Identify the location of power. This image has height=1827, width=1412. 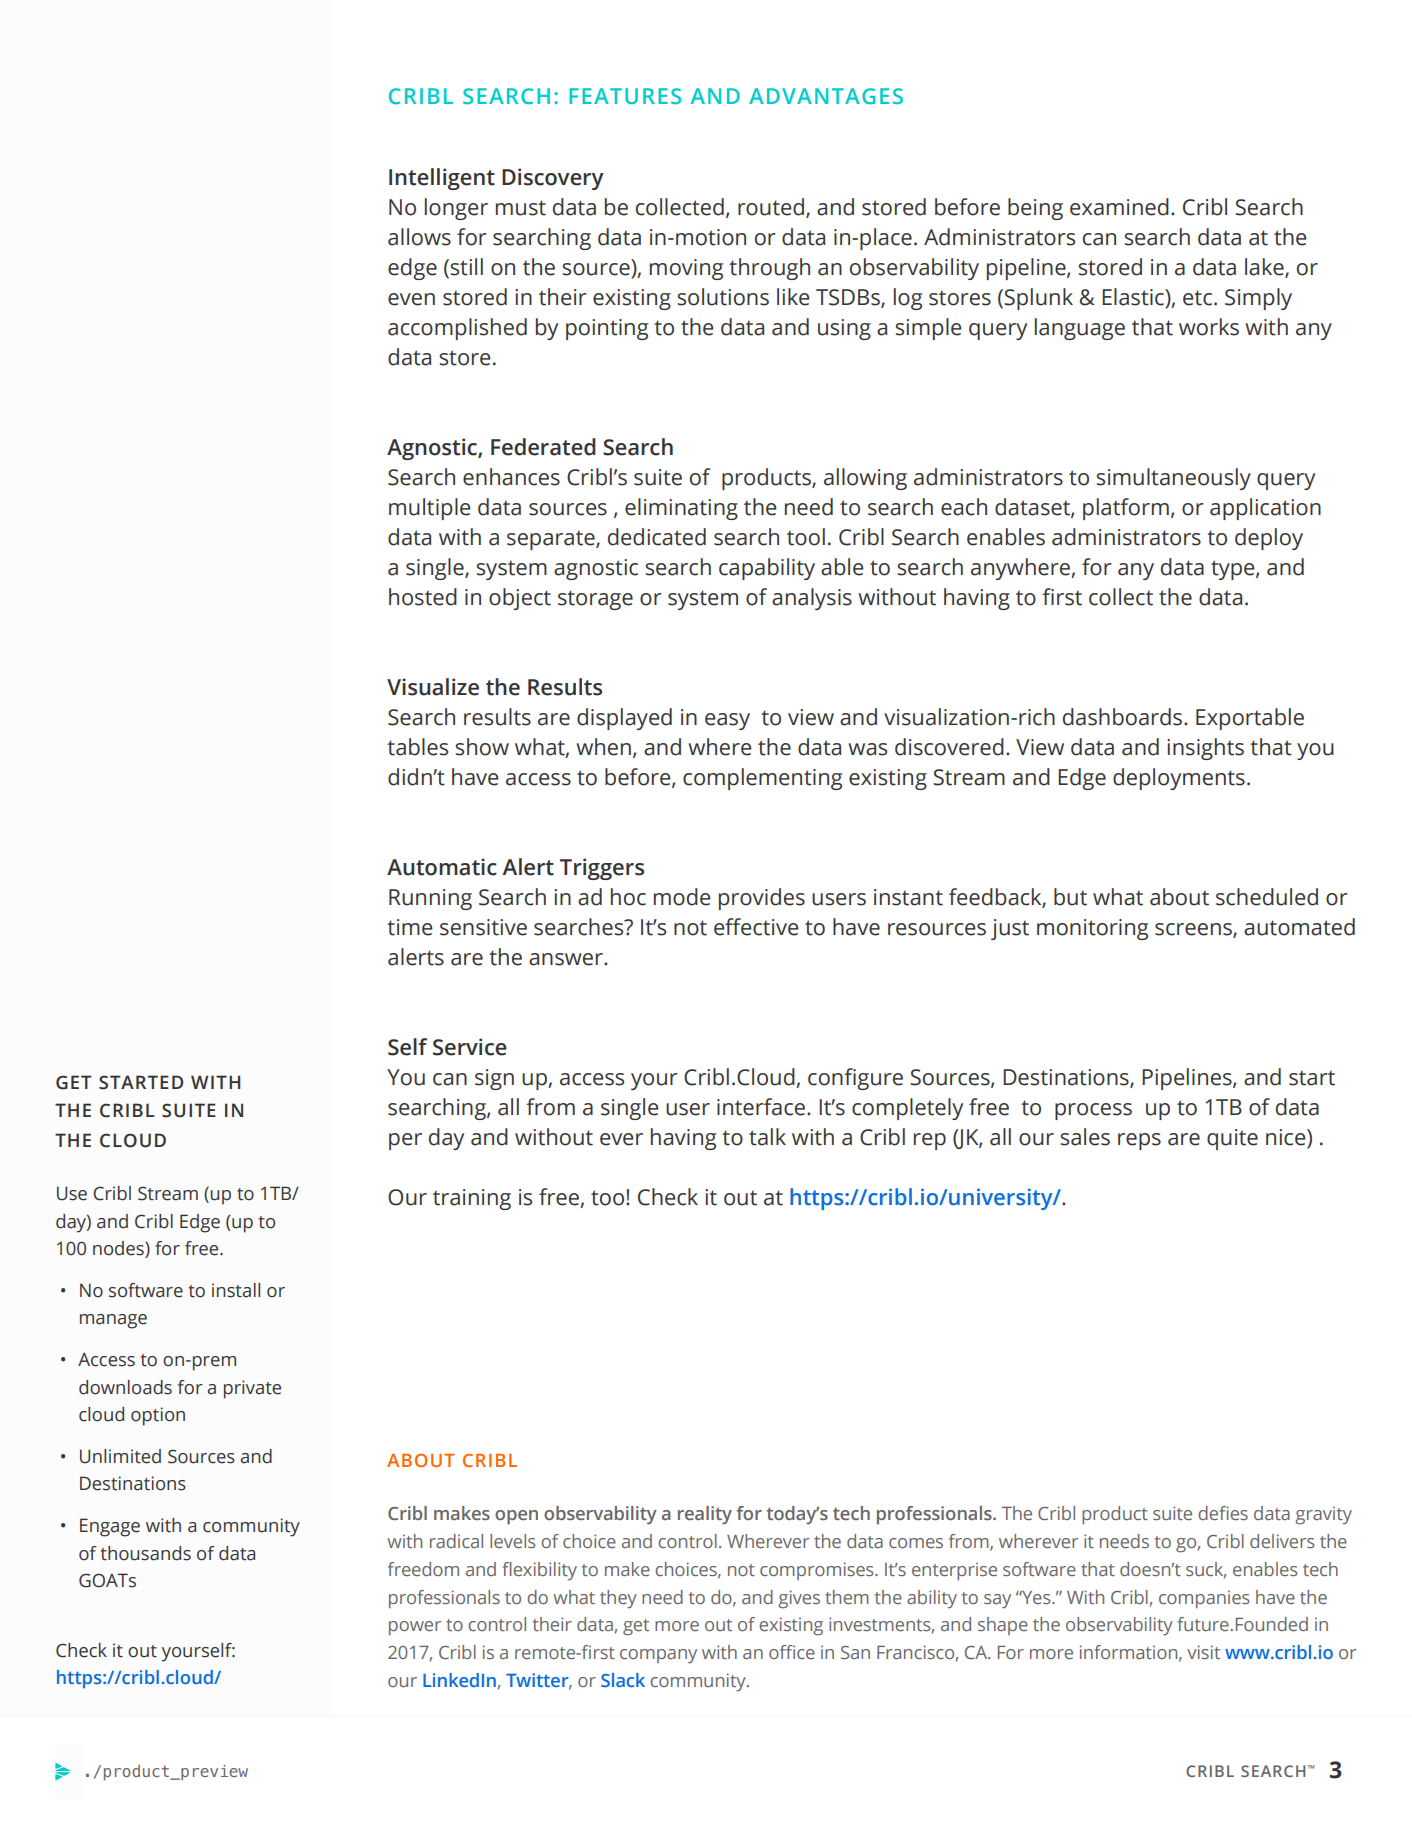
(415, 1628).
